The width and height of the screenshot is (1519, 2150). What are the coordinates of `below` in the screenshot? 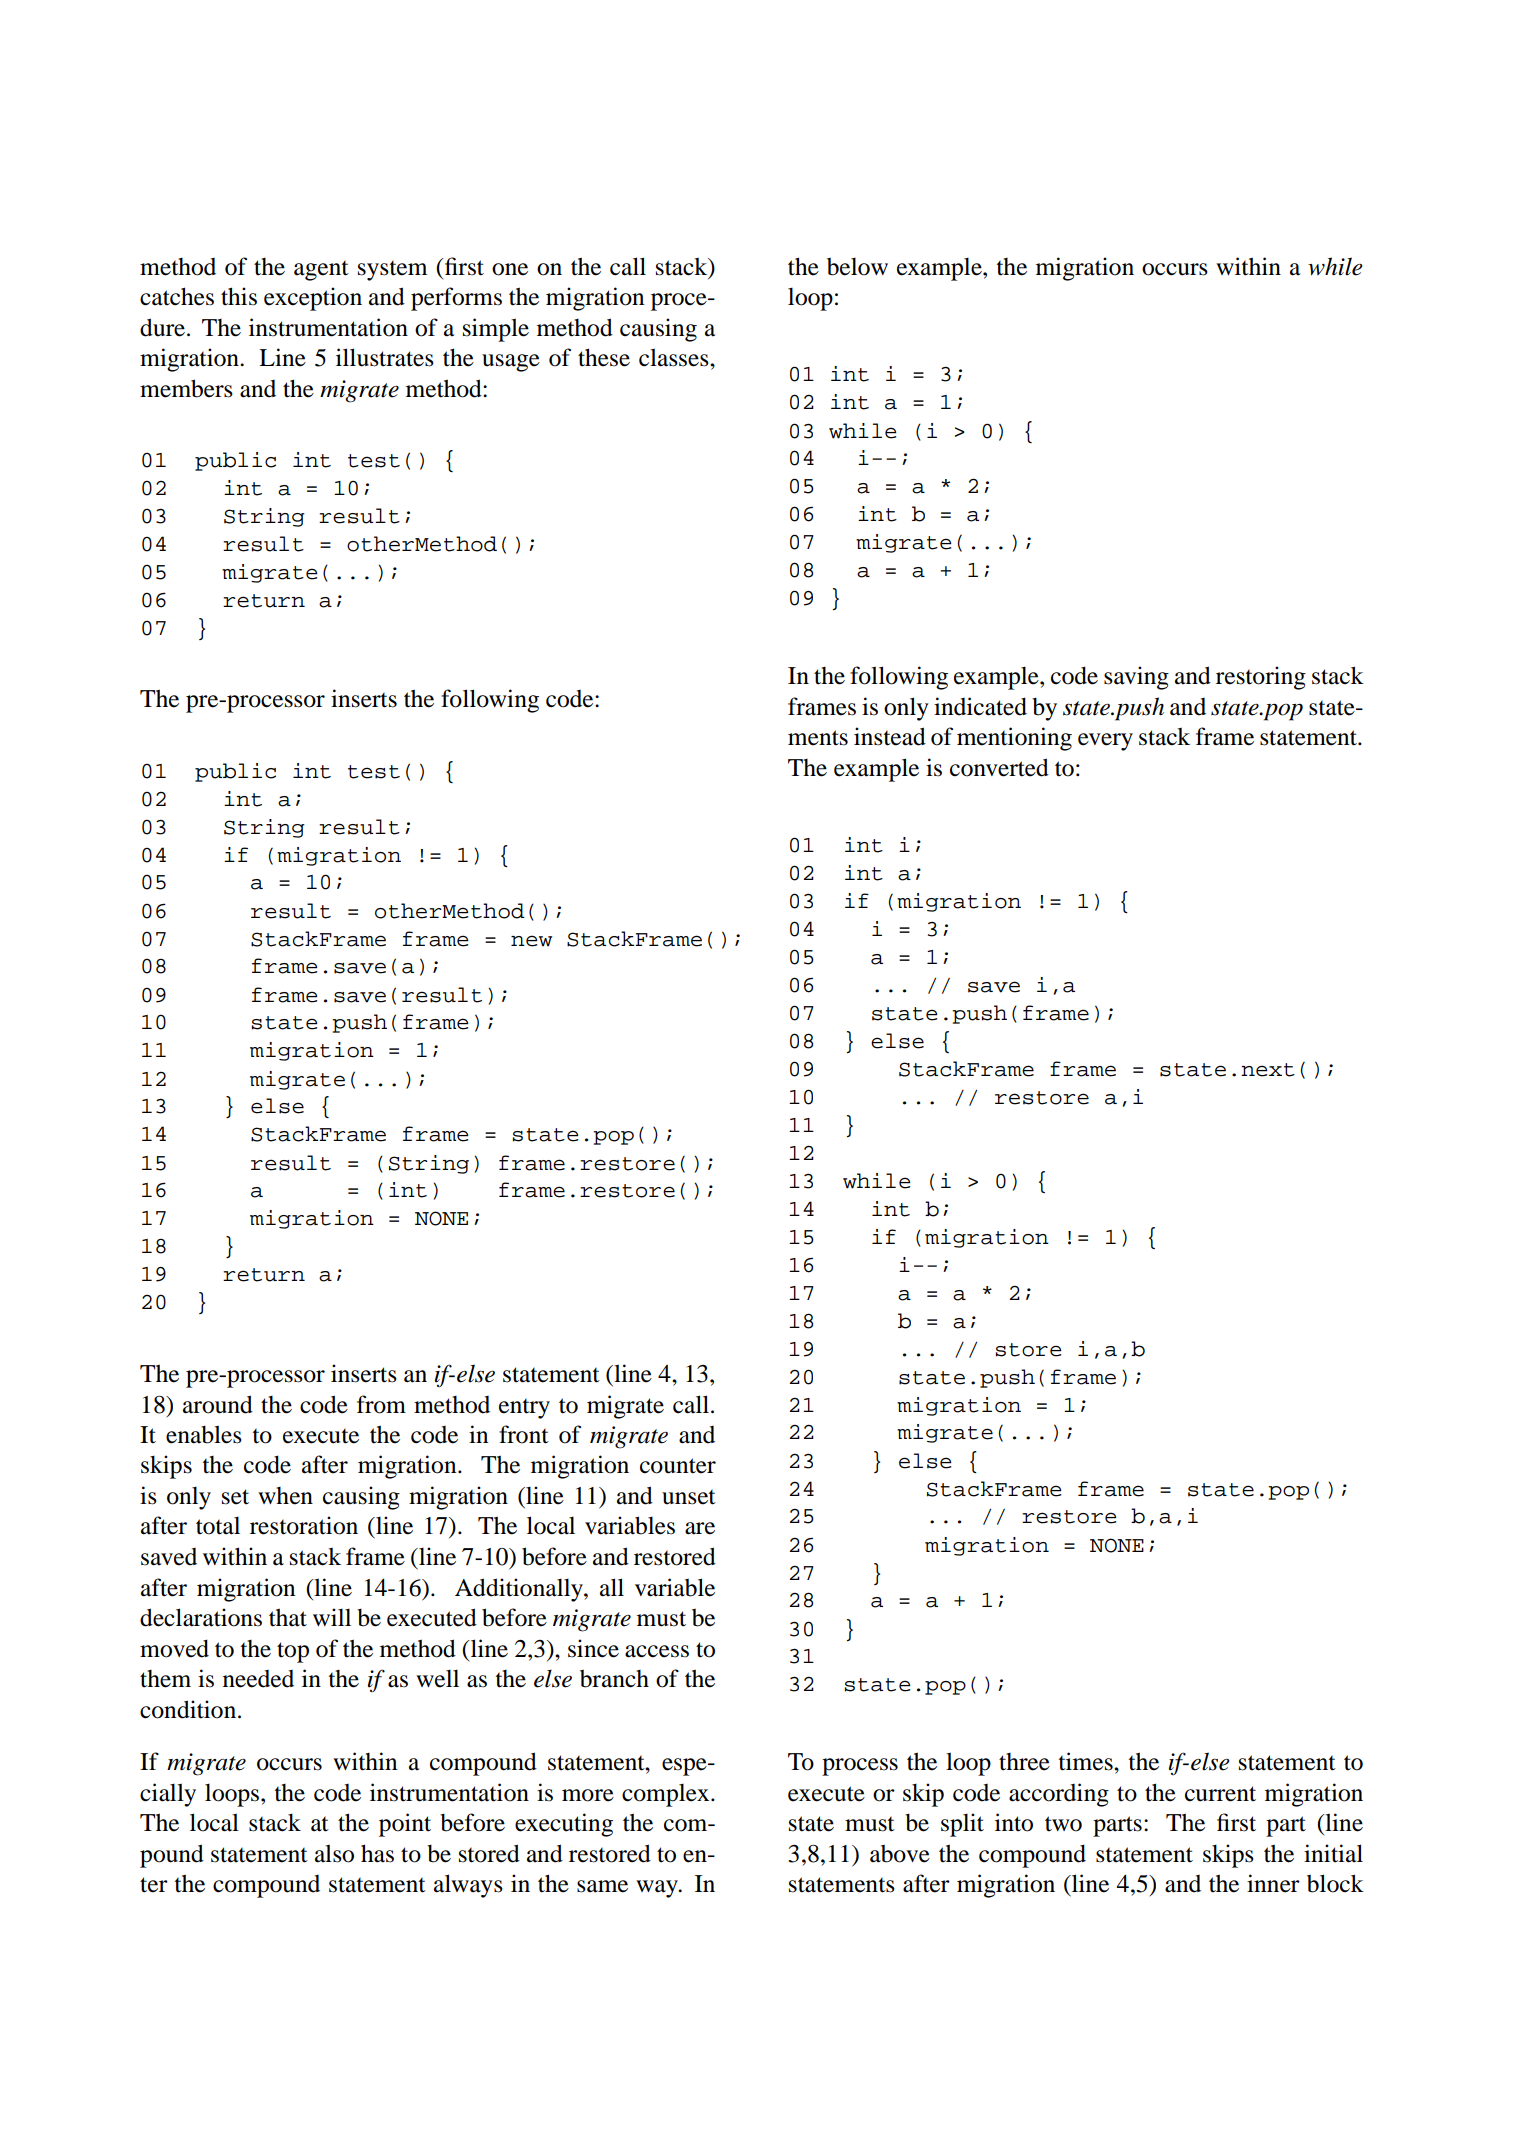 It's located at (857, 266).
